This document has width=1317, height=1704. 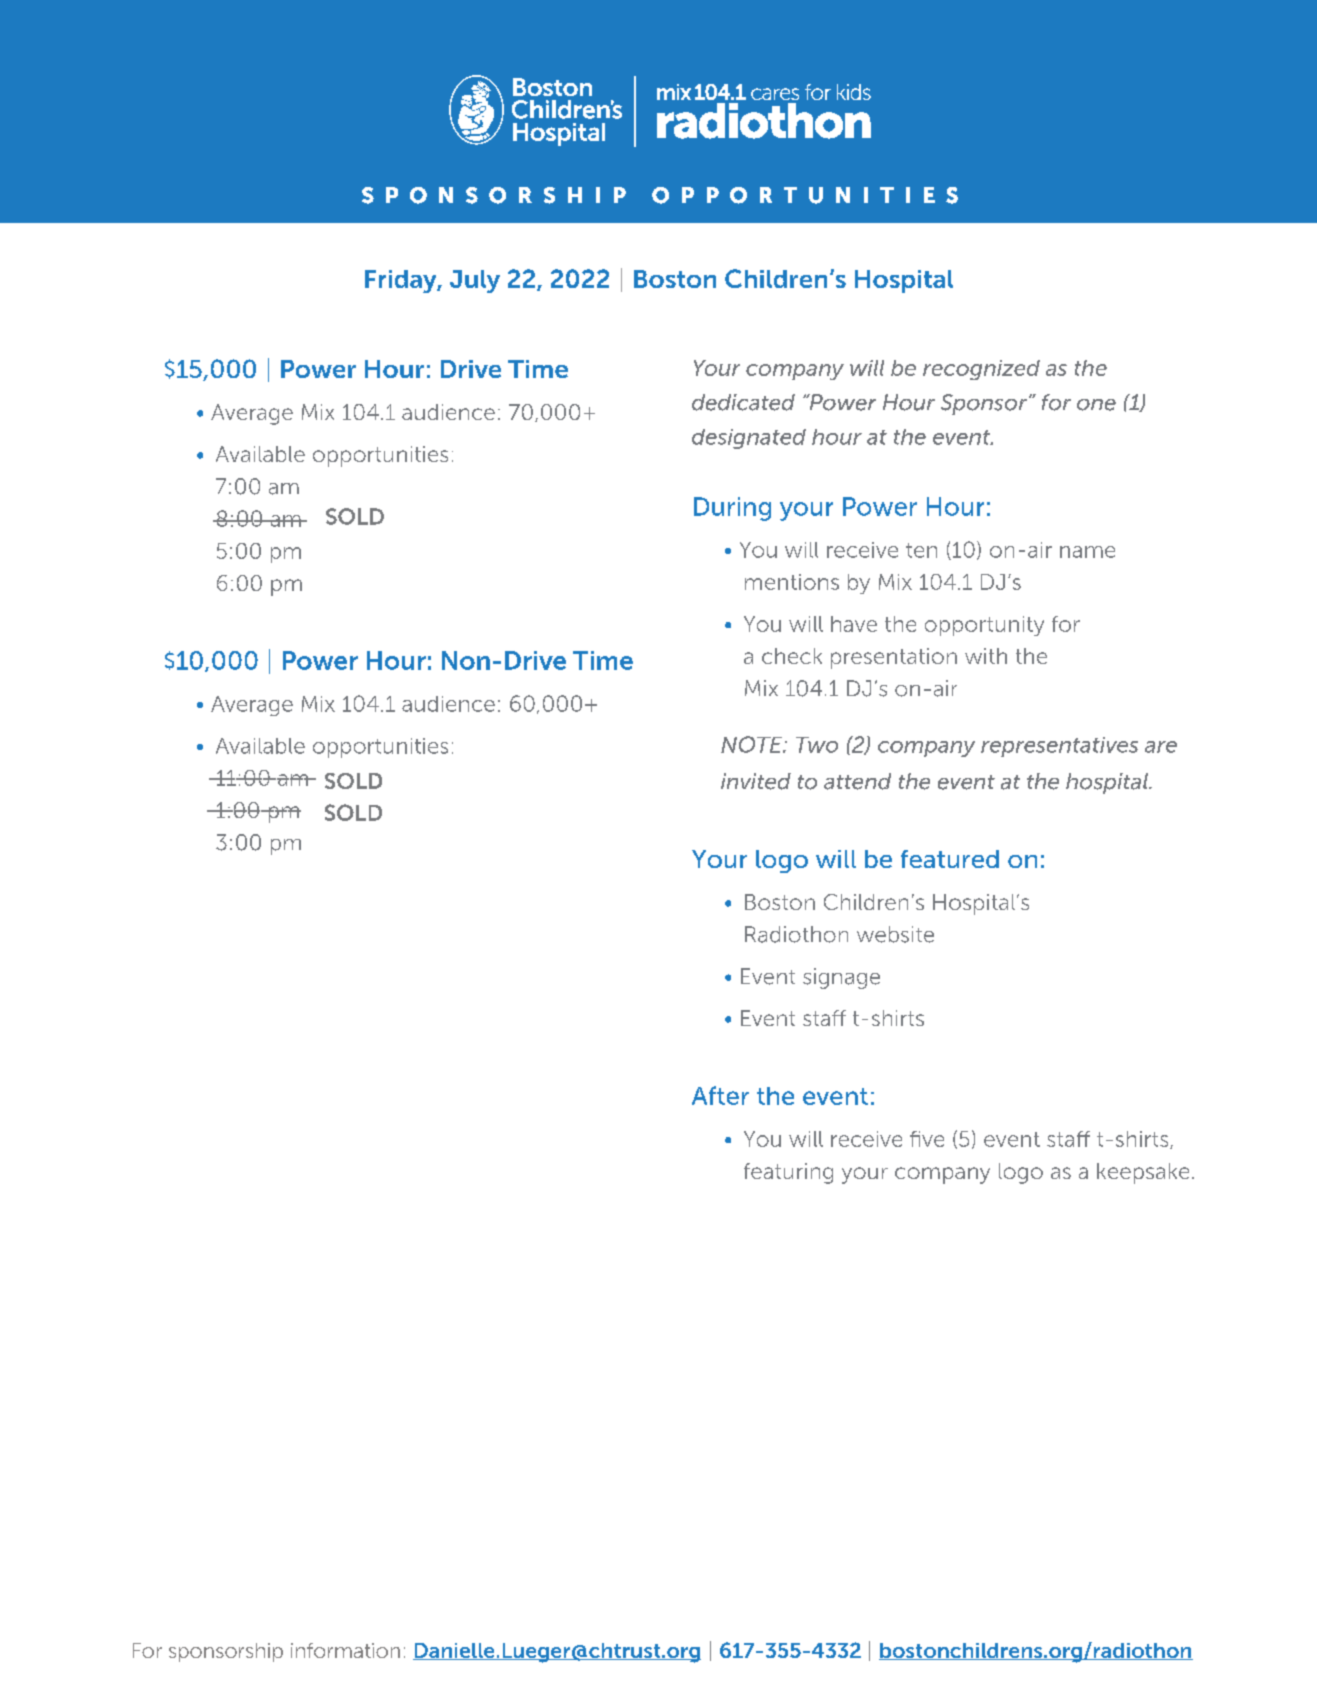 What do you see at coordinates (788, 1173) in the document?
I see `featuring` at bounding box center [788, 1173].
